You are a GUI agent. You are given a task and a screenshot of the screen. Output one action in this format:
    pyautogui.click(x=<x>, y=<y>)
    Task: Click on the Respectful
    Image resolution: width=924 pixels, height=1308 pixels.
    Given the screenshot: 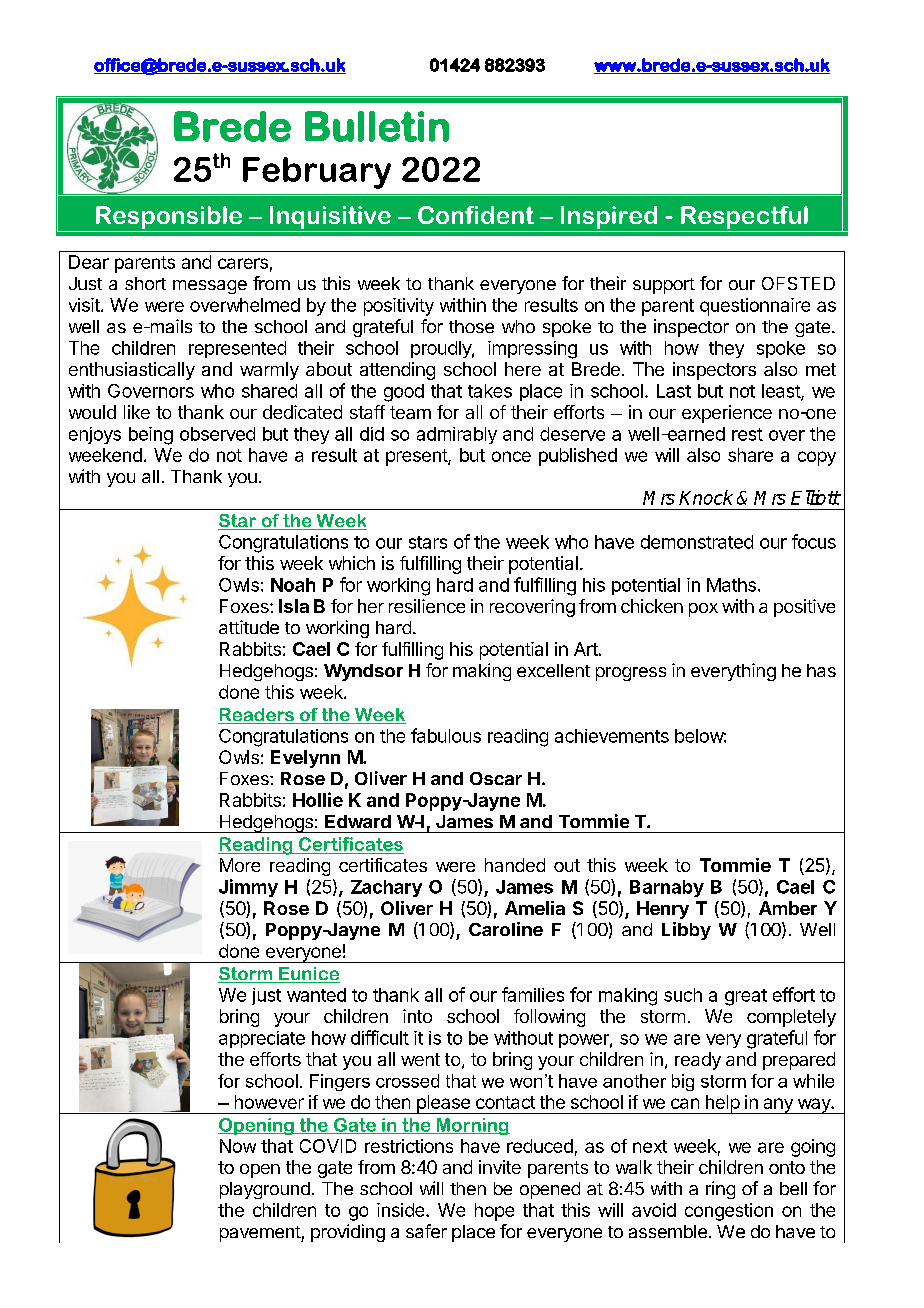 What is the action you would take?
    pyautogui.click(x=744, y=219)
